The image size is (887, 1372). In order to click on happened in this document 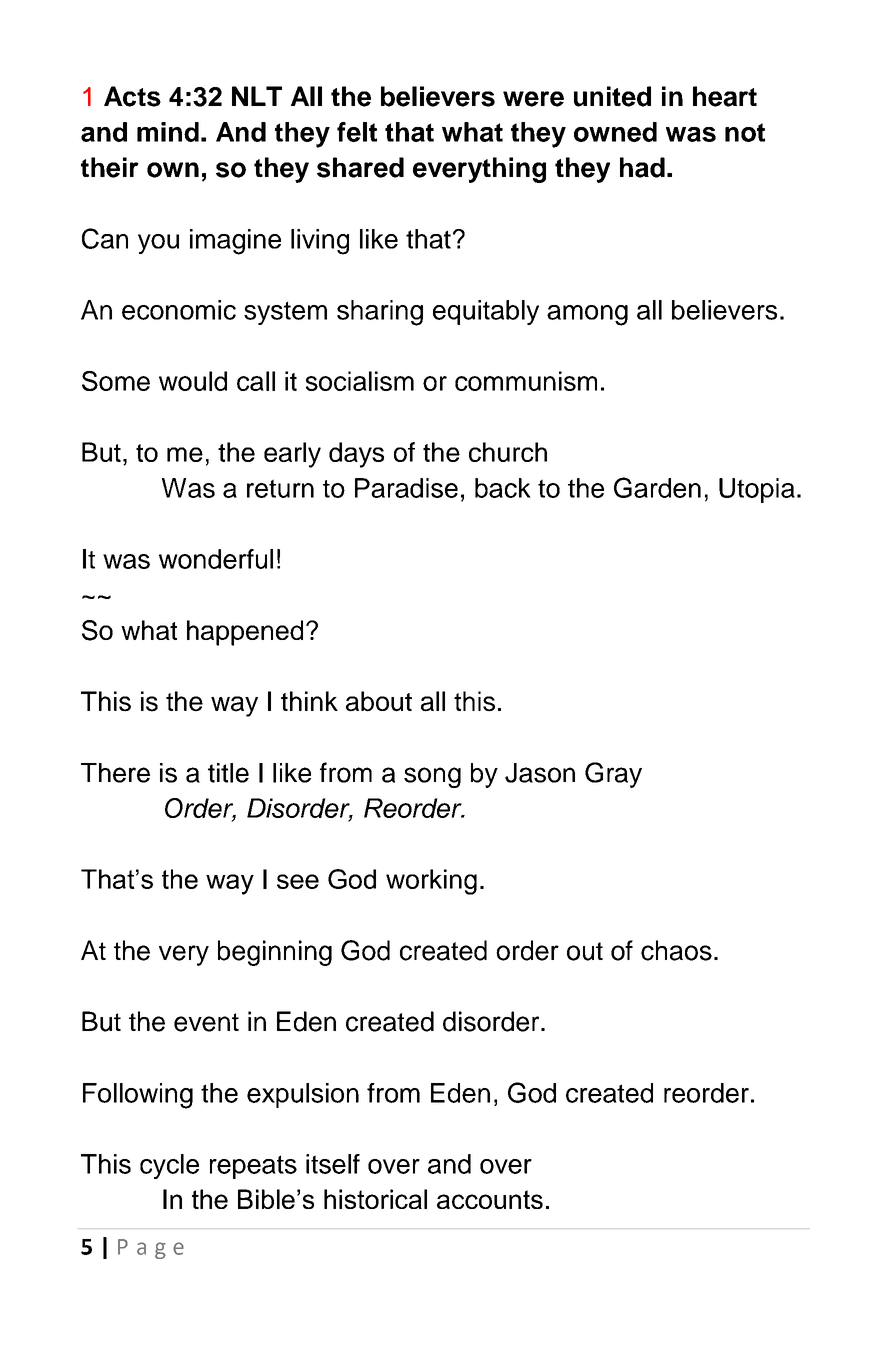, I will do `click(245, 633)`.
